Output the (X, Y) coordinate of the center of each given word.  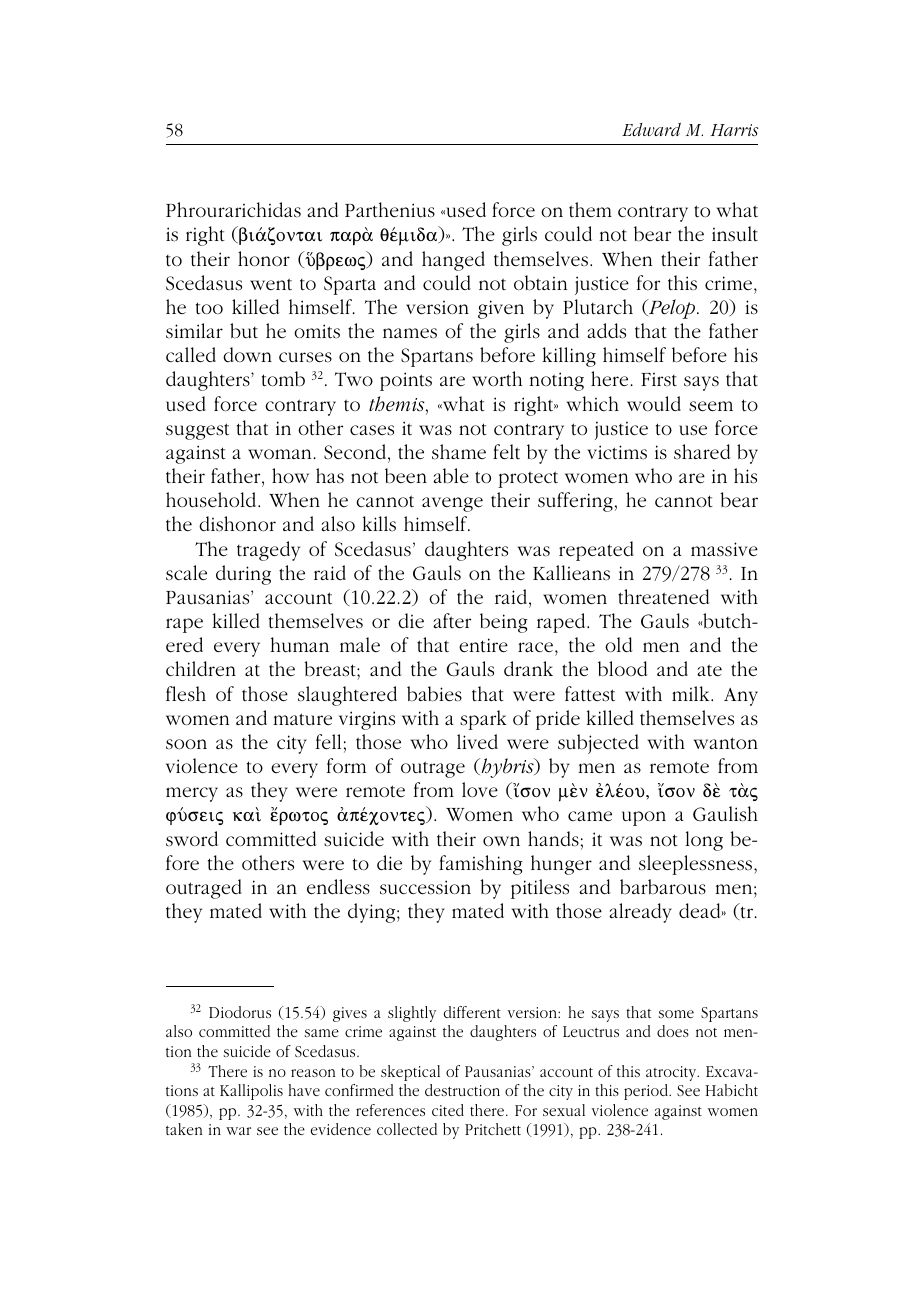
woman (281, 454)
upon (644, 818)
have (304, 1090)
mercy (192, 794)
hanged (453, 261)
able (451, 476)
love (480, 790)
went (271, 284)
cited (448, 1110)
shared (702, 452)
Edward (651, 129)
